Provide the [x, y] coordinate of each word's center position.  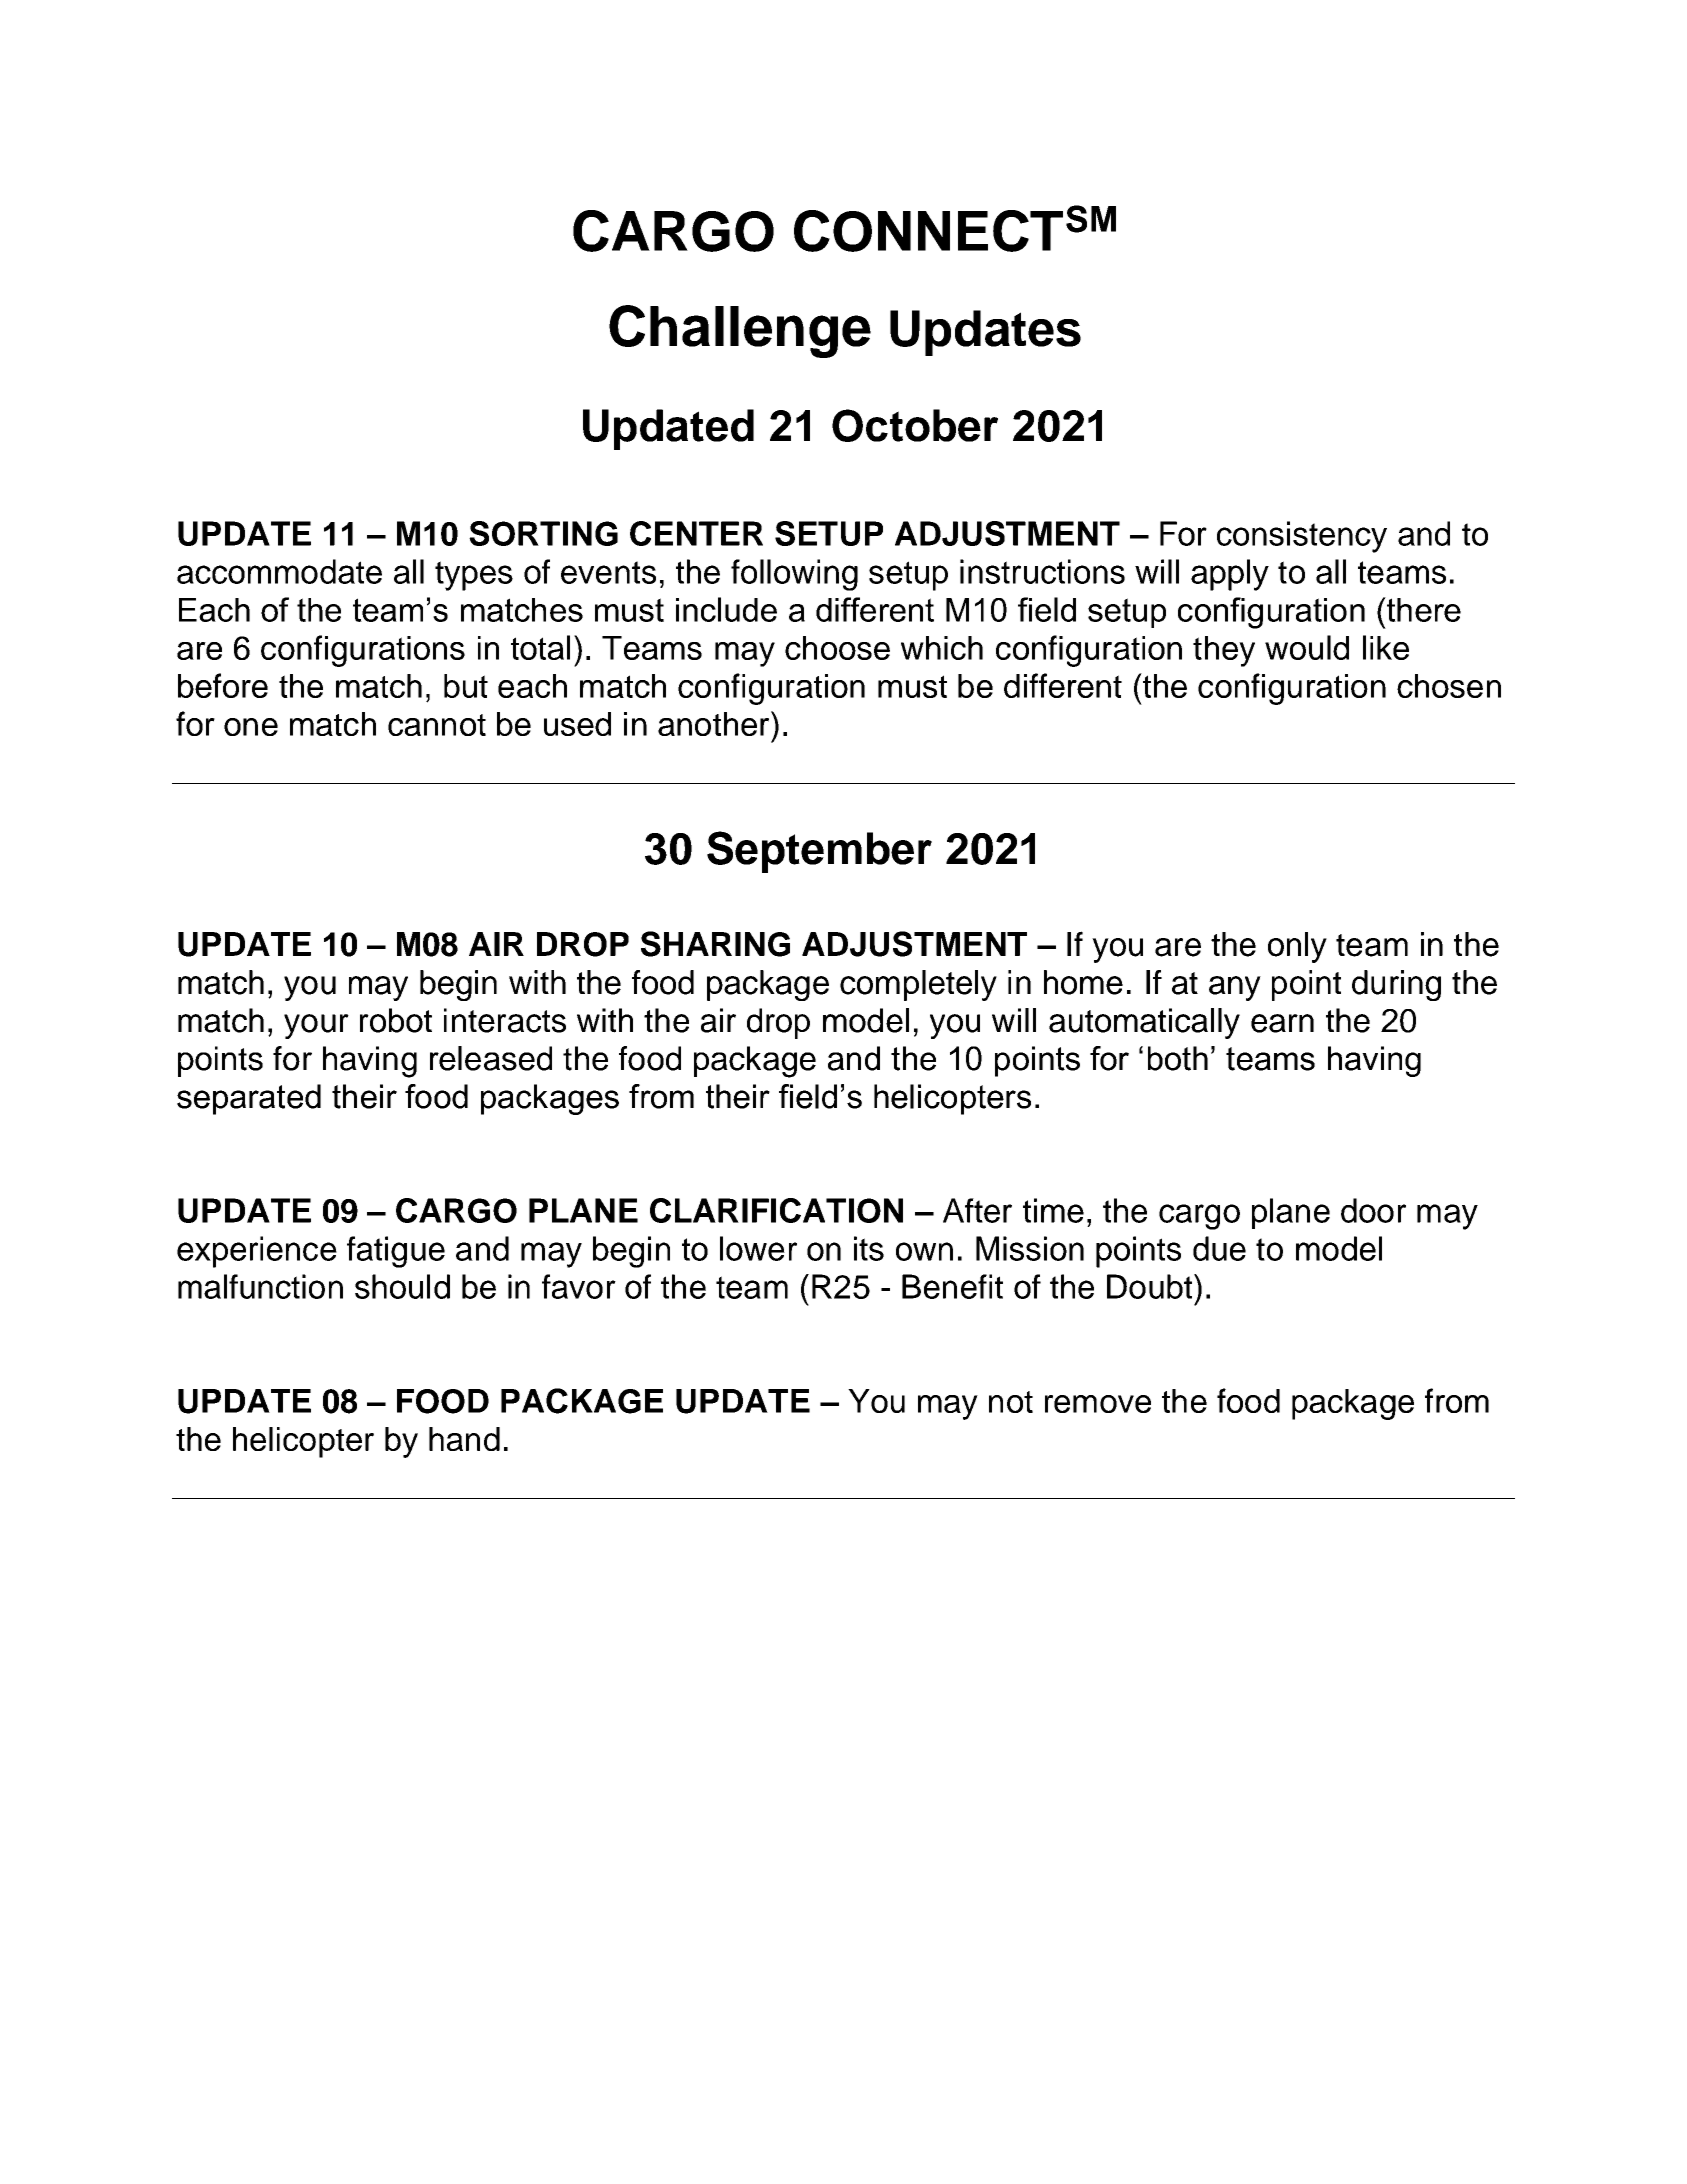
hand [464, 1439]
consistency [1302, 537]
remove [1098, 1404]
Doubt [1151, 1286]
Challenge [740, 331]
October [915, 425]
